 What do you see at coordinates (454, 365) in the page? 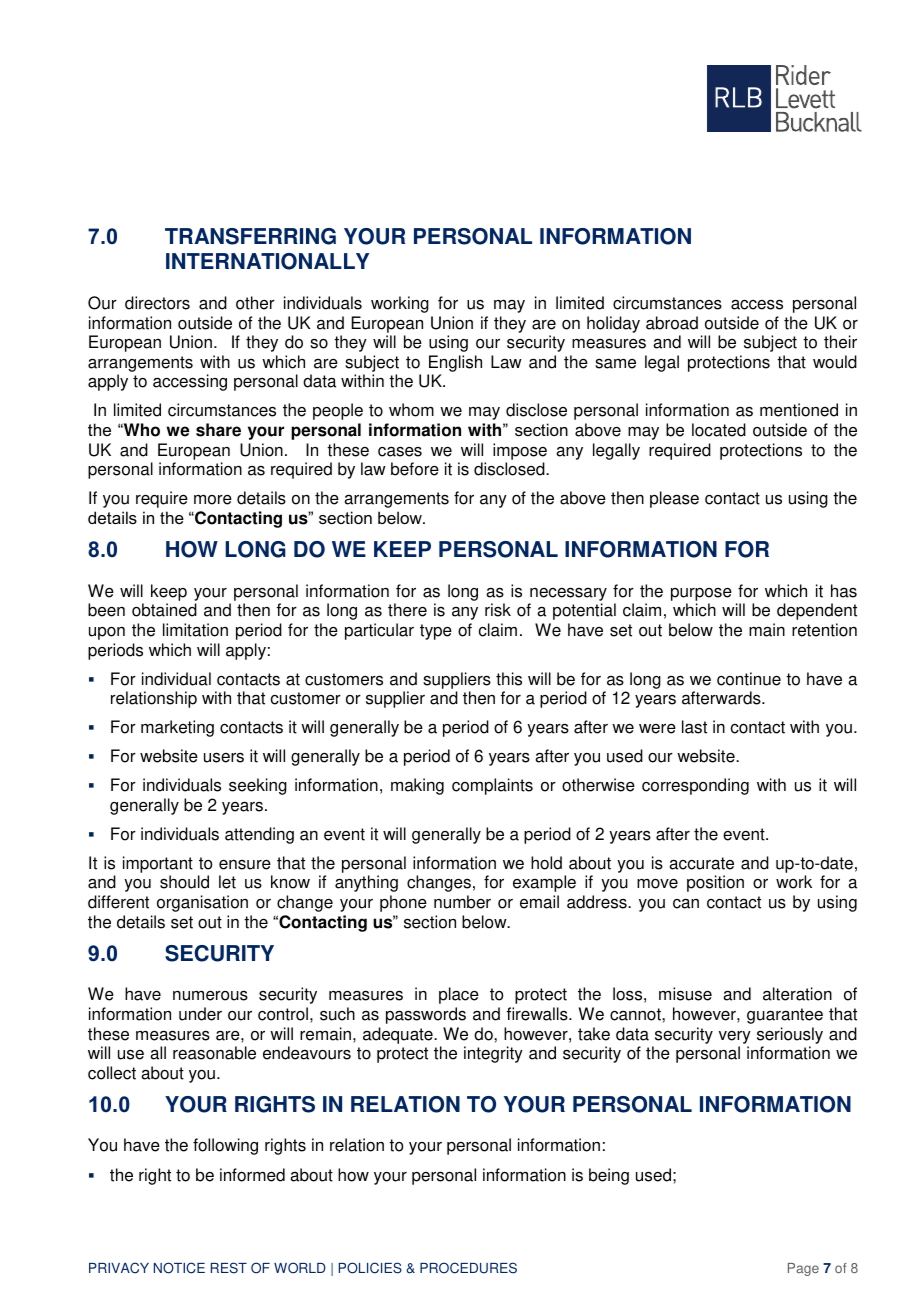
I see `English` at bounding box center [454, 365].
